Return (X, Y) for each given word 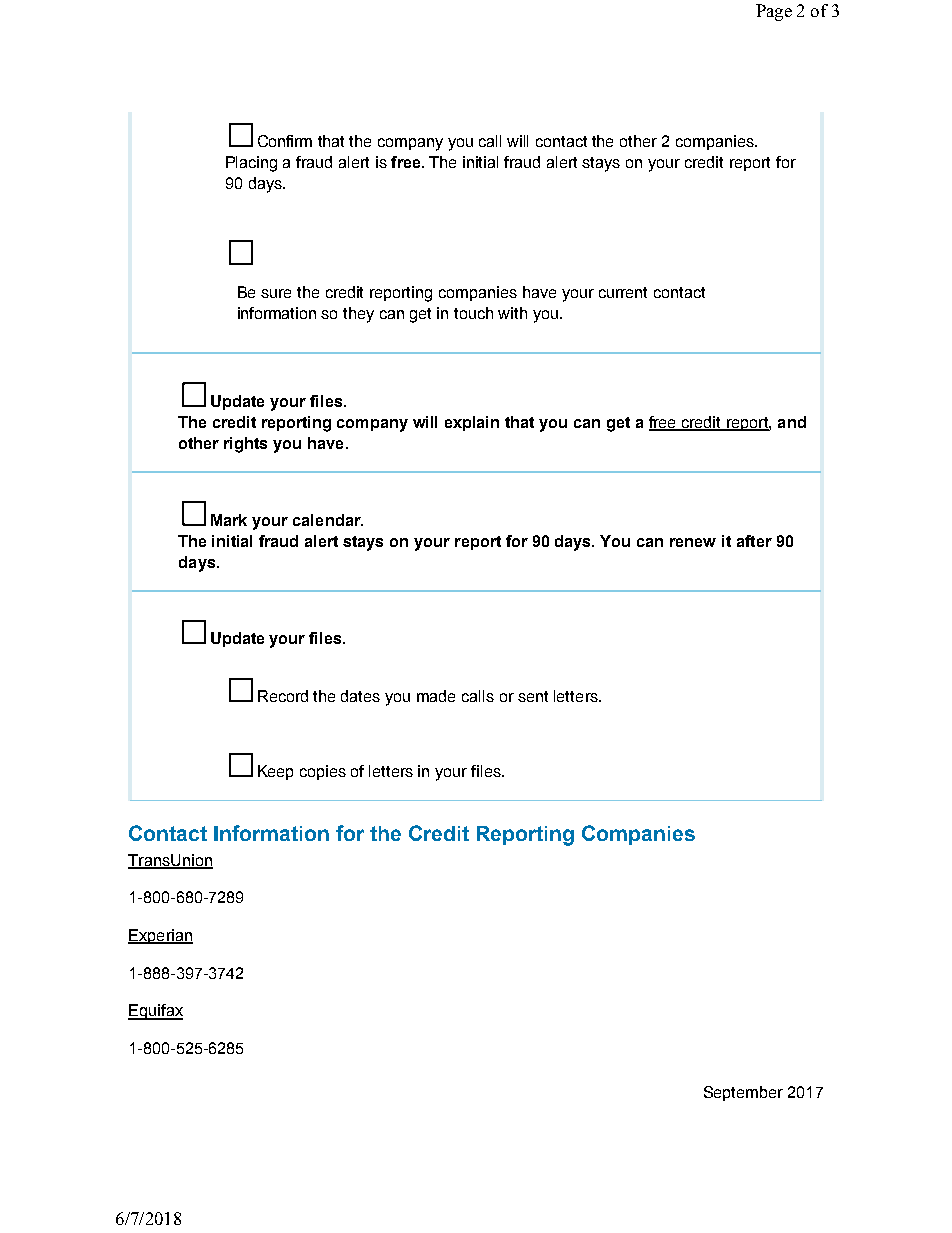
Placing (251, 164)
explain (472, 423)
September (743, 1093)
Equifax (155, 1012)
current (623, 292)
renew (693, 542)
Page (774, 12)
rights (245, 445)
